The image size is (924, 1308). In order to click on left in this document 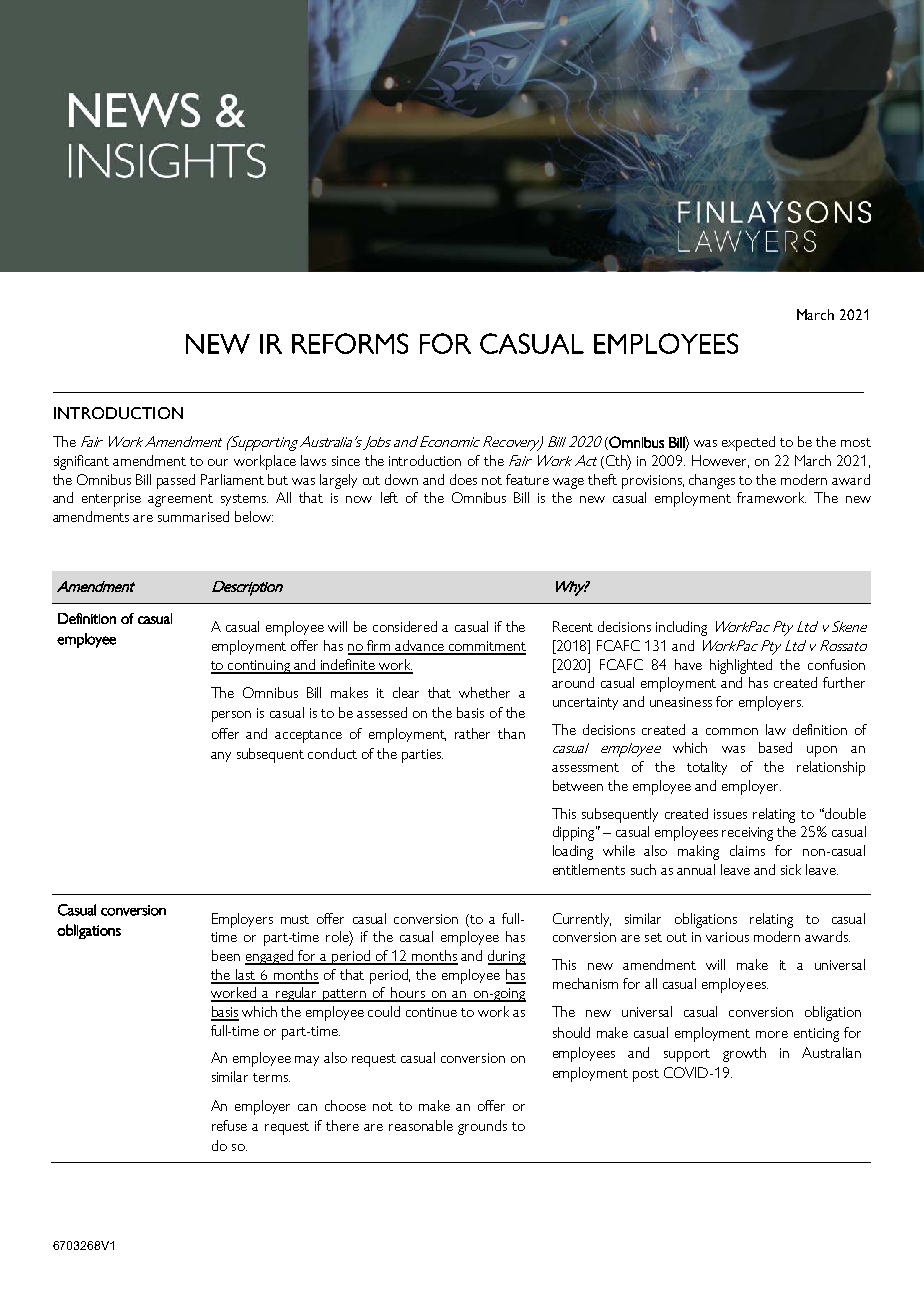, I will do `click(389, 497)`.
